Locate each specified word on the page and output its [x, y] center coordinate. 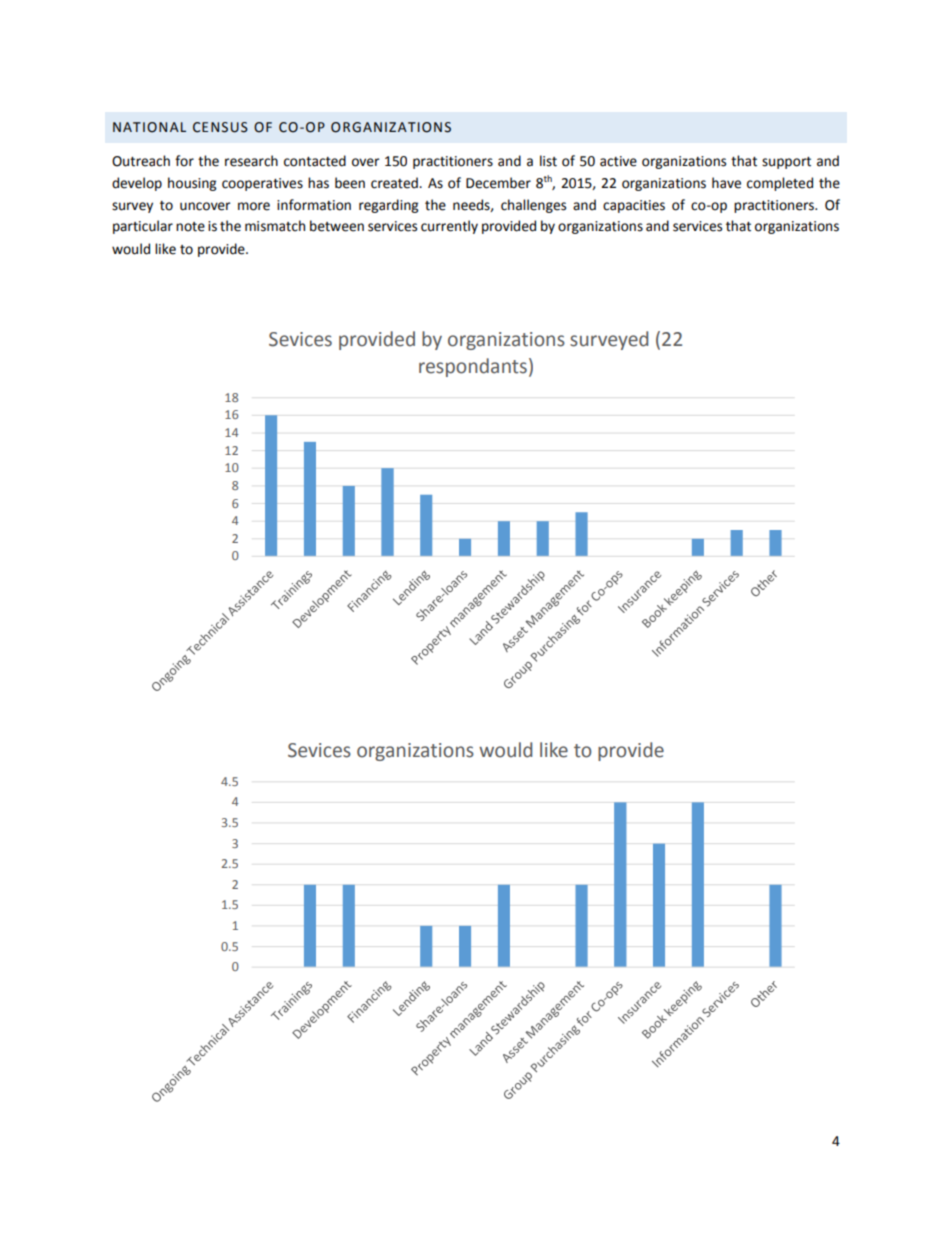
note [190, 227]
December [498, 183]
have [726, 183]
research [251, 161]
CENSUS [220, 127]
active [618, 161]
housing [192, 184]
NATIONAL [149, 127]
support [786, 163]
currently [449, 227]
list [548, 161]
